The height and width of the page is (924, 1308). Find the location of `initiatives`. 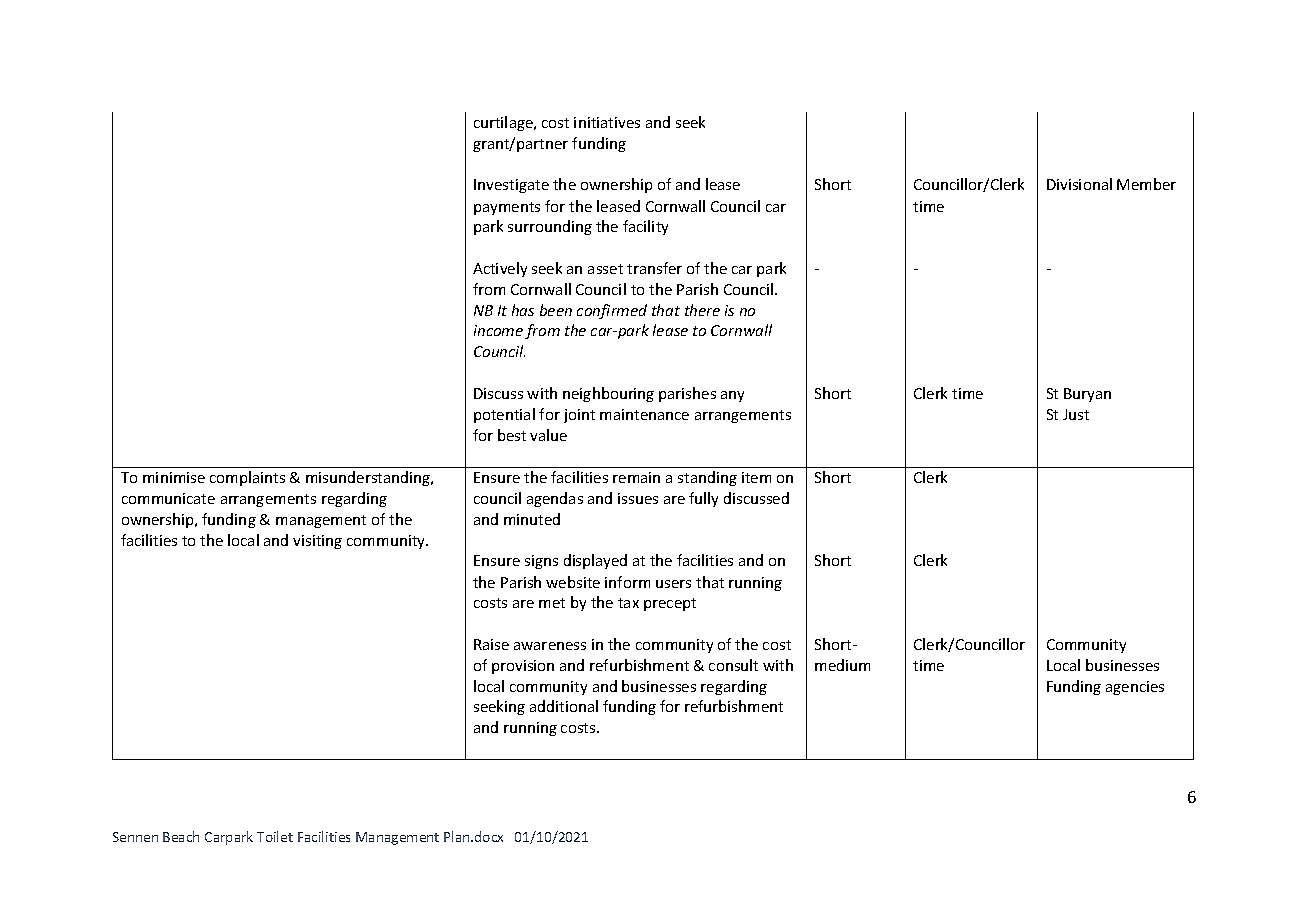

initiatives is located at coordinates (607, 122).
